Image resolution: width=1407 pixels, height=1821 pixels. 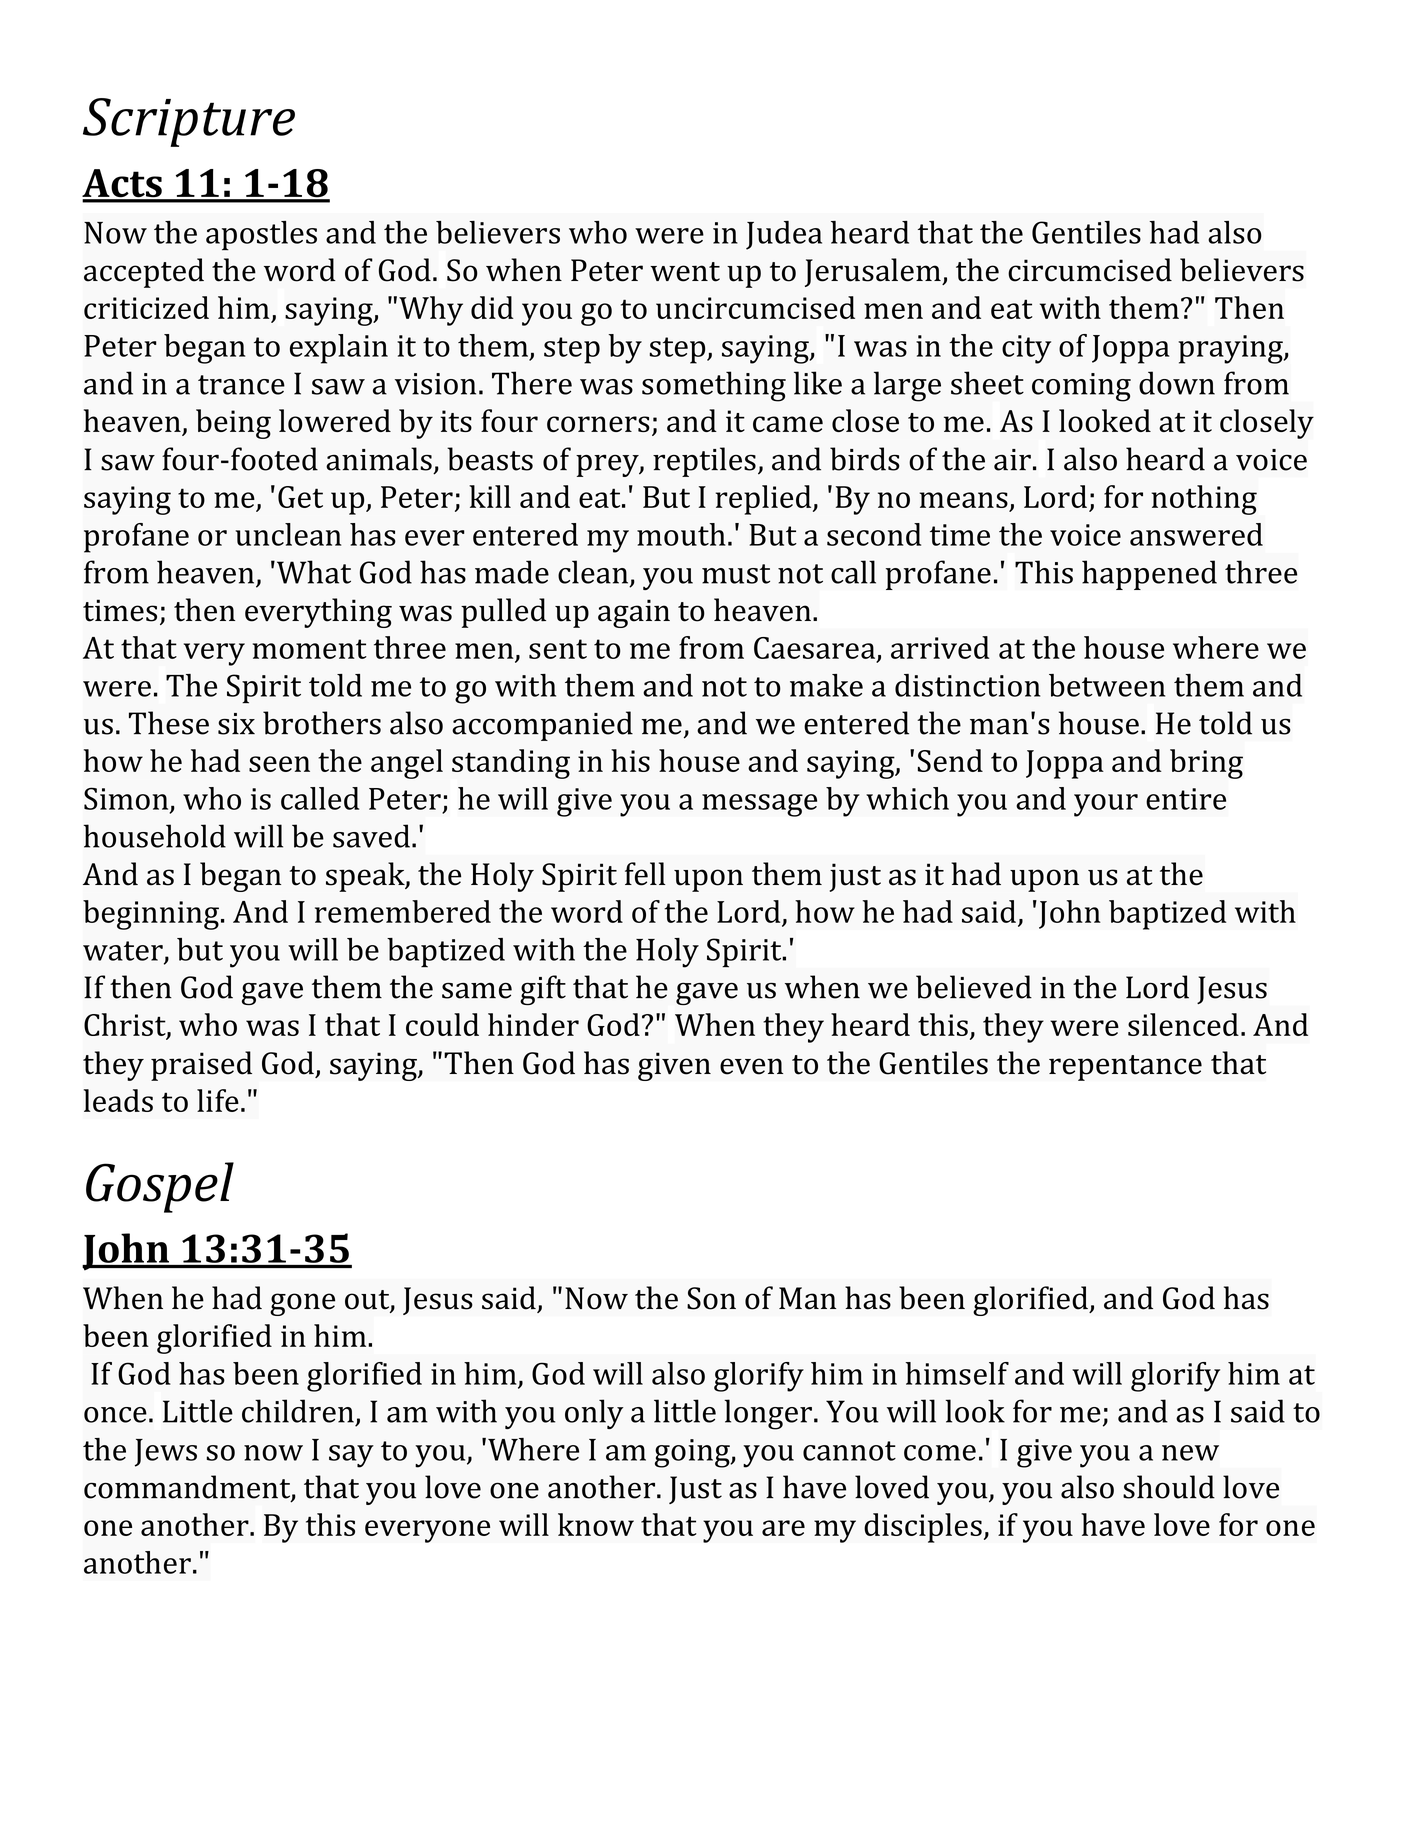 I want to click on Jews, so click(x=166, y=1453).
